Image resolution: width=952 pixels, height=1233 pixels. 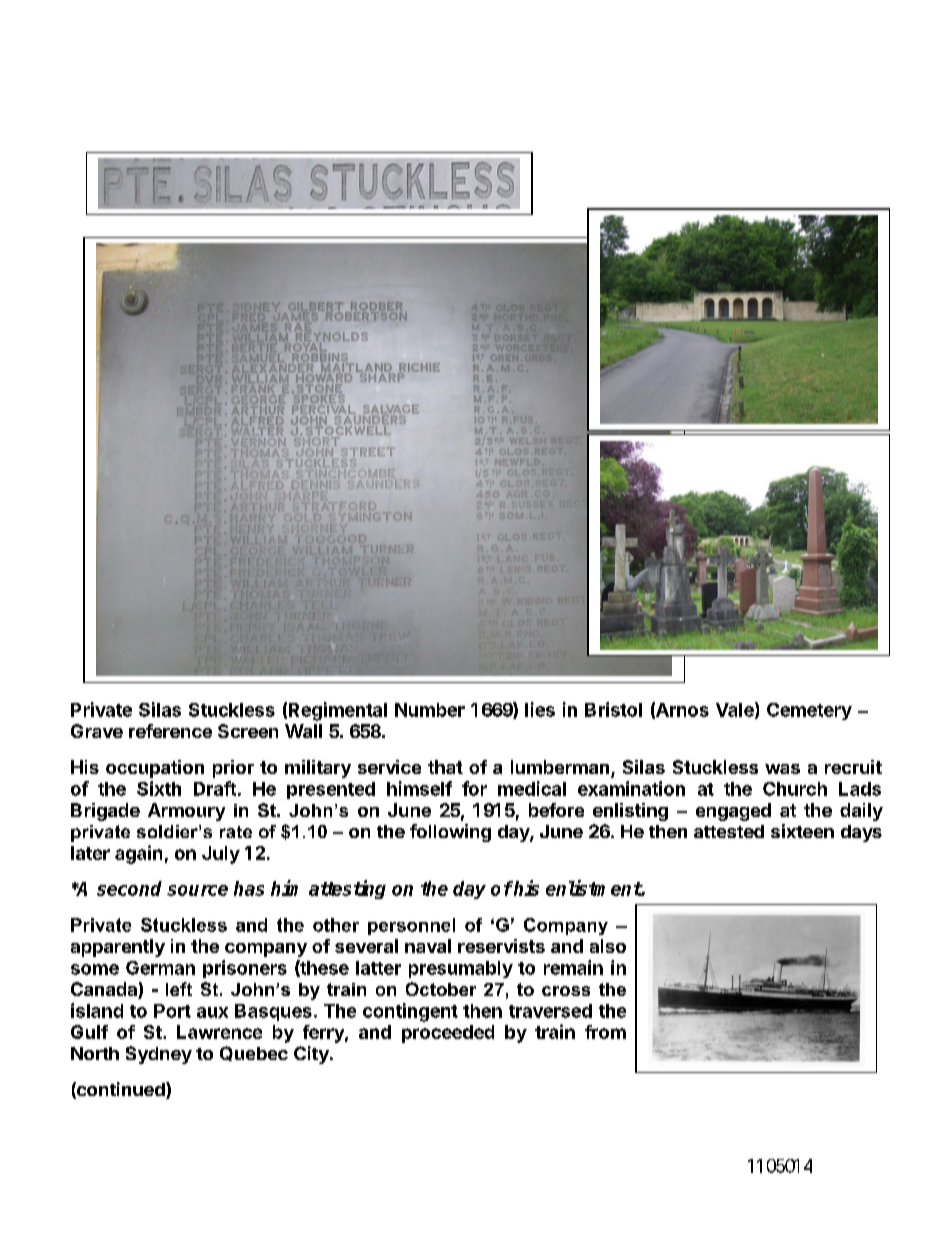 I want to click on source, so click(x=197, y=890).
